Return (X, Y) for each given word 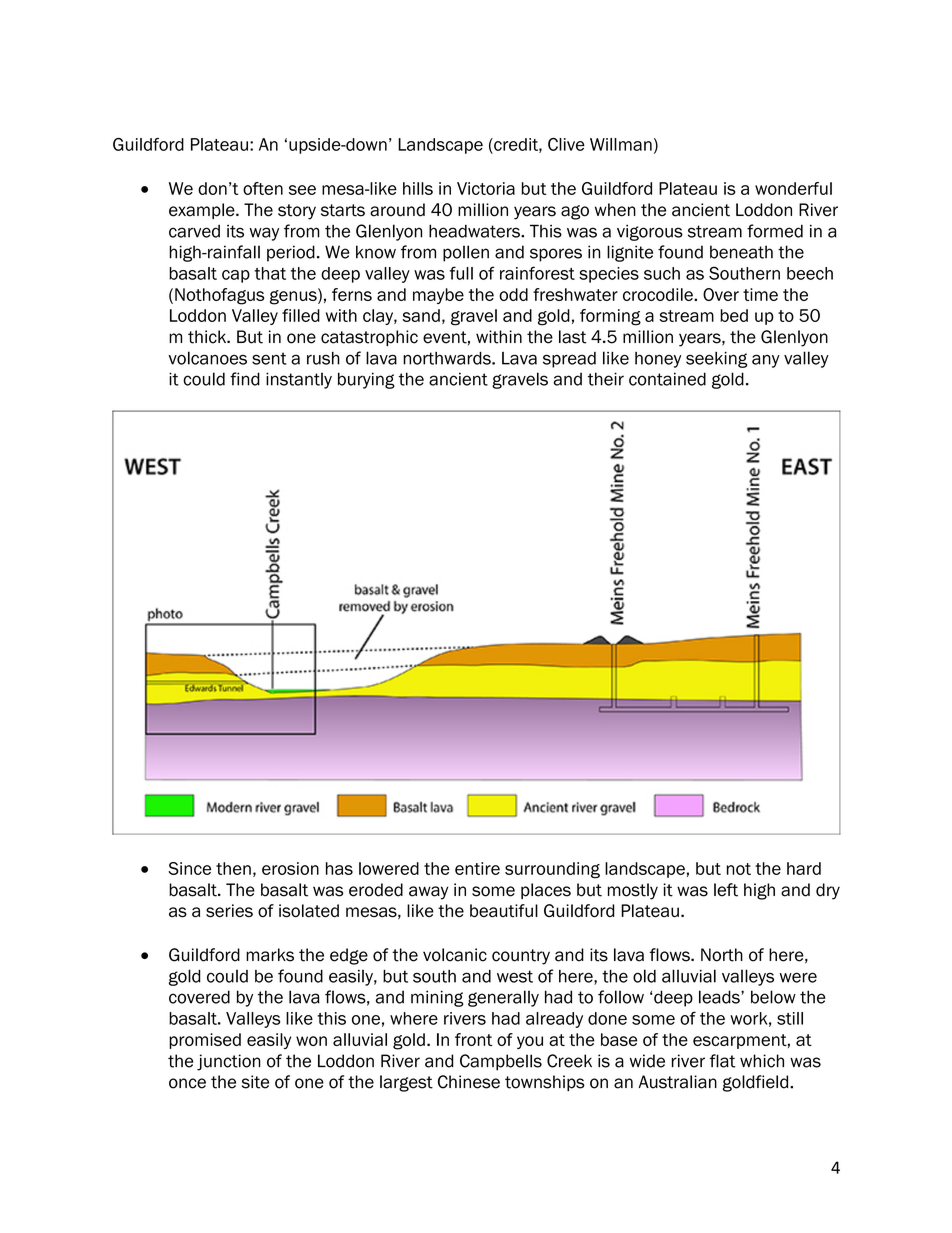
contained (667, 379)
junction (229, 1062)
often (263, 188)
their (606, 379)
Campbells (501, 1062)
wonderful (793, 188)
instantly (299, 380)
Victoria (486, 188)
